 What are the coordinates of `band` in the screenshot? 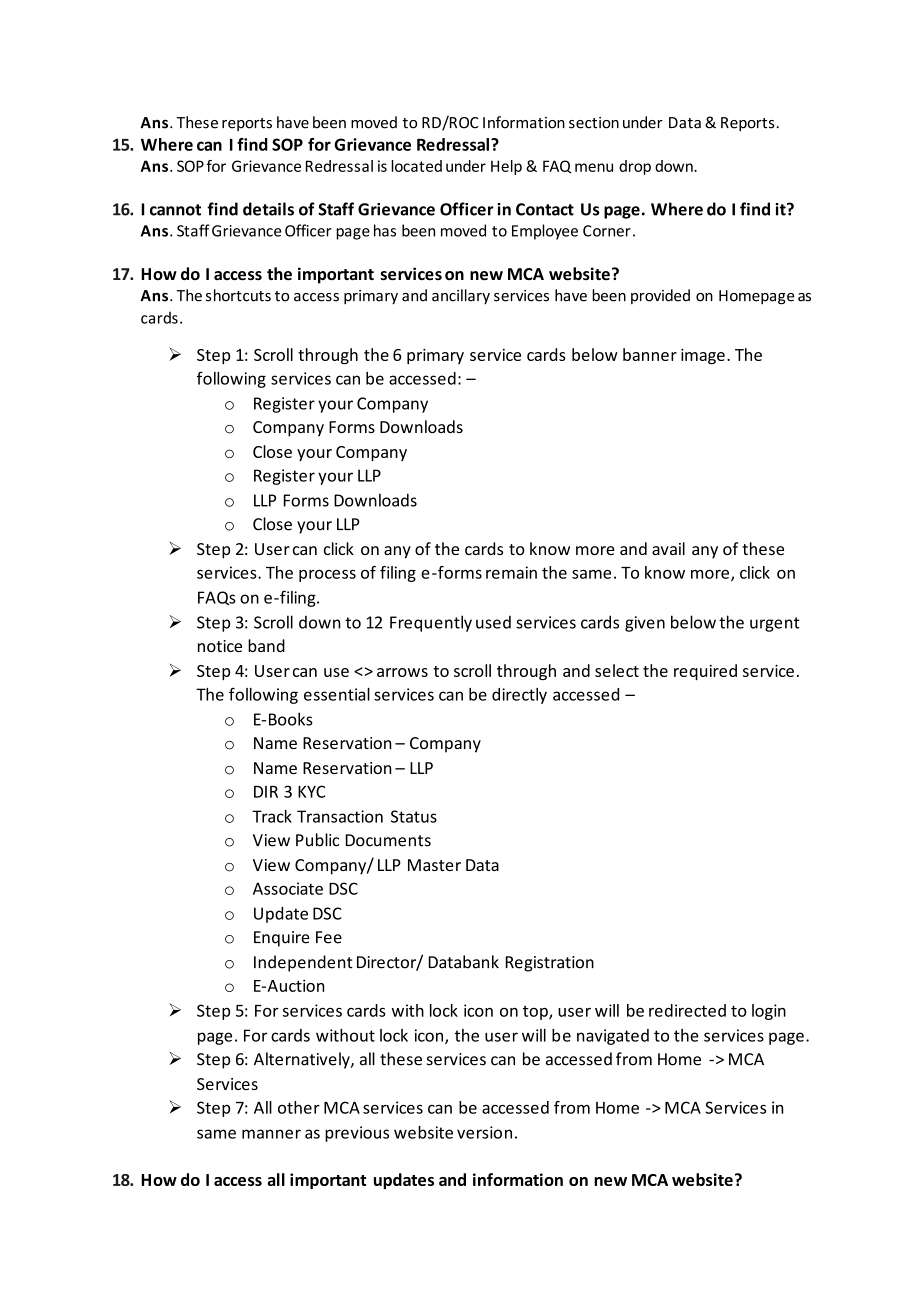 It's located at (266, 645).
